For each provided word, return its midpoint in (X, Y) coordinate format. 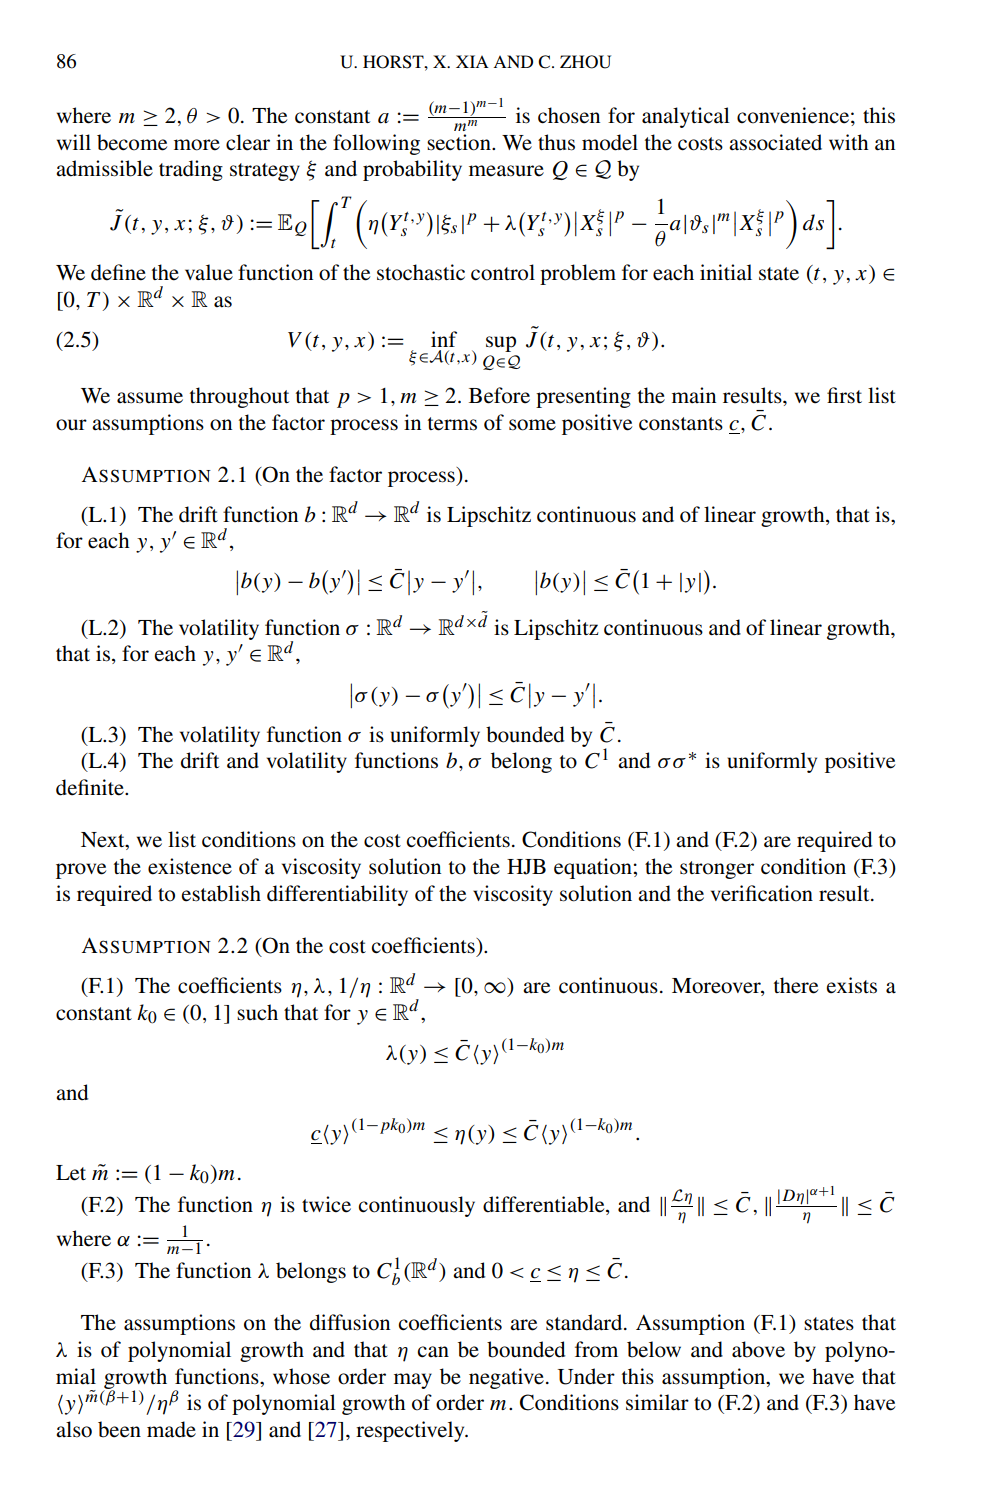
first (844, 395)
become (132, 142)
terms (452, 424)
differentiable (545, 1204)
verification (762, 893)
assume (150, 398)
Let (71, 1173)
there (796, 985)
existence (190, 866)
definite (91, 787)
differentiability (337, 895)
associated (775, 142)
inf (444, 339)
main (694, 395)
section (460, 142)
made (171, 1429)
